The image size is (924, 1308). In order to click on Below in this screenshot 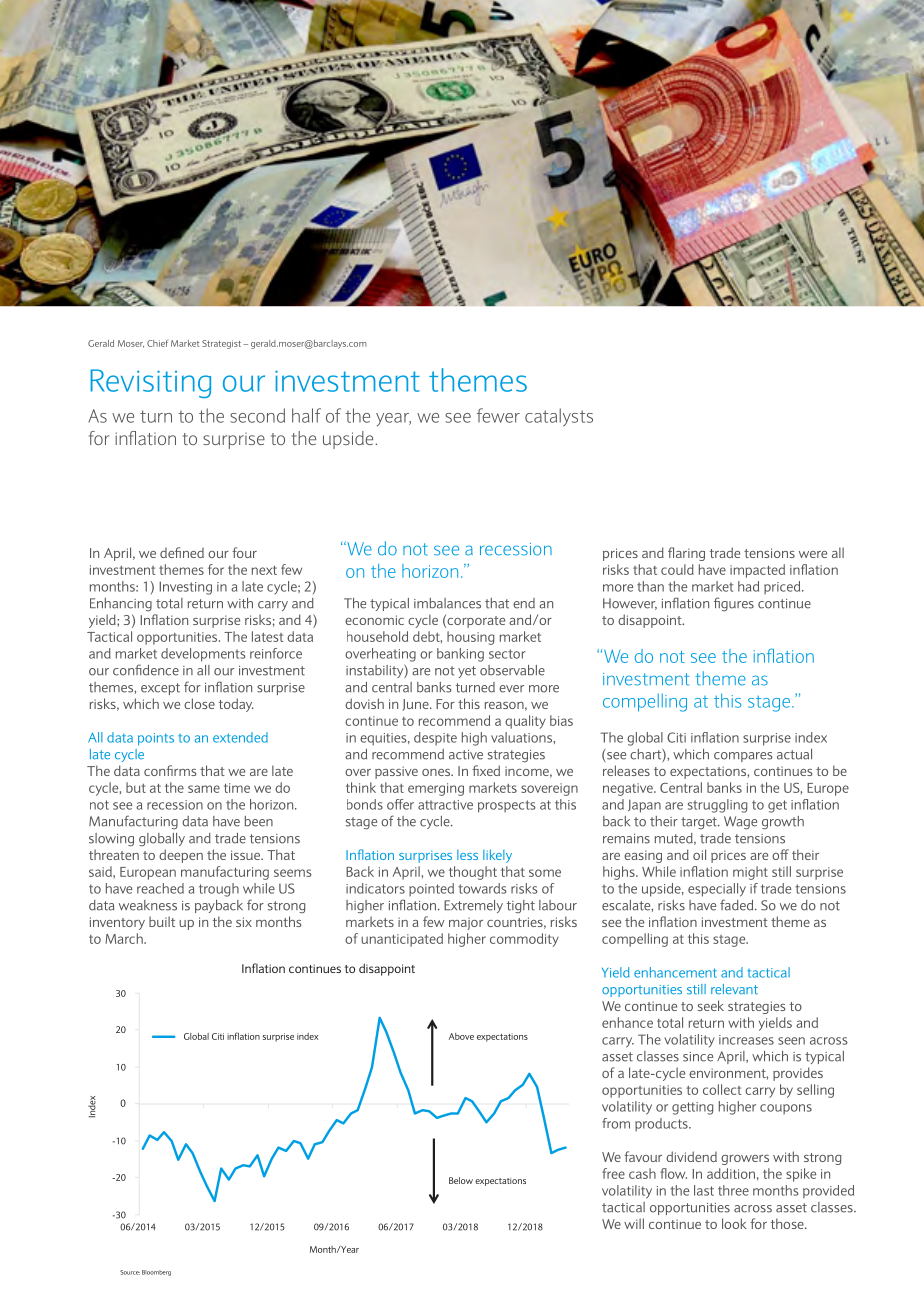, I will do `click(461, 1180)`.
